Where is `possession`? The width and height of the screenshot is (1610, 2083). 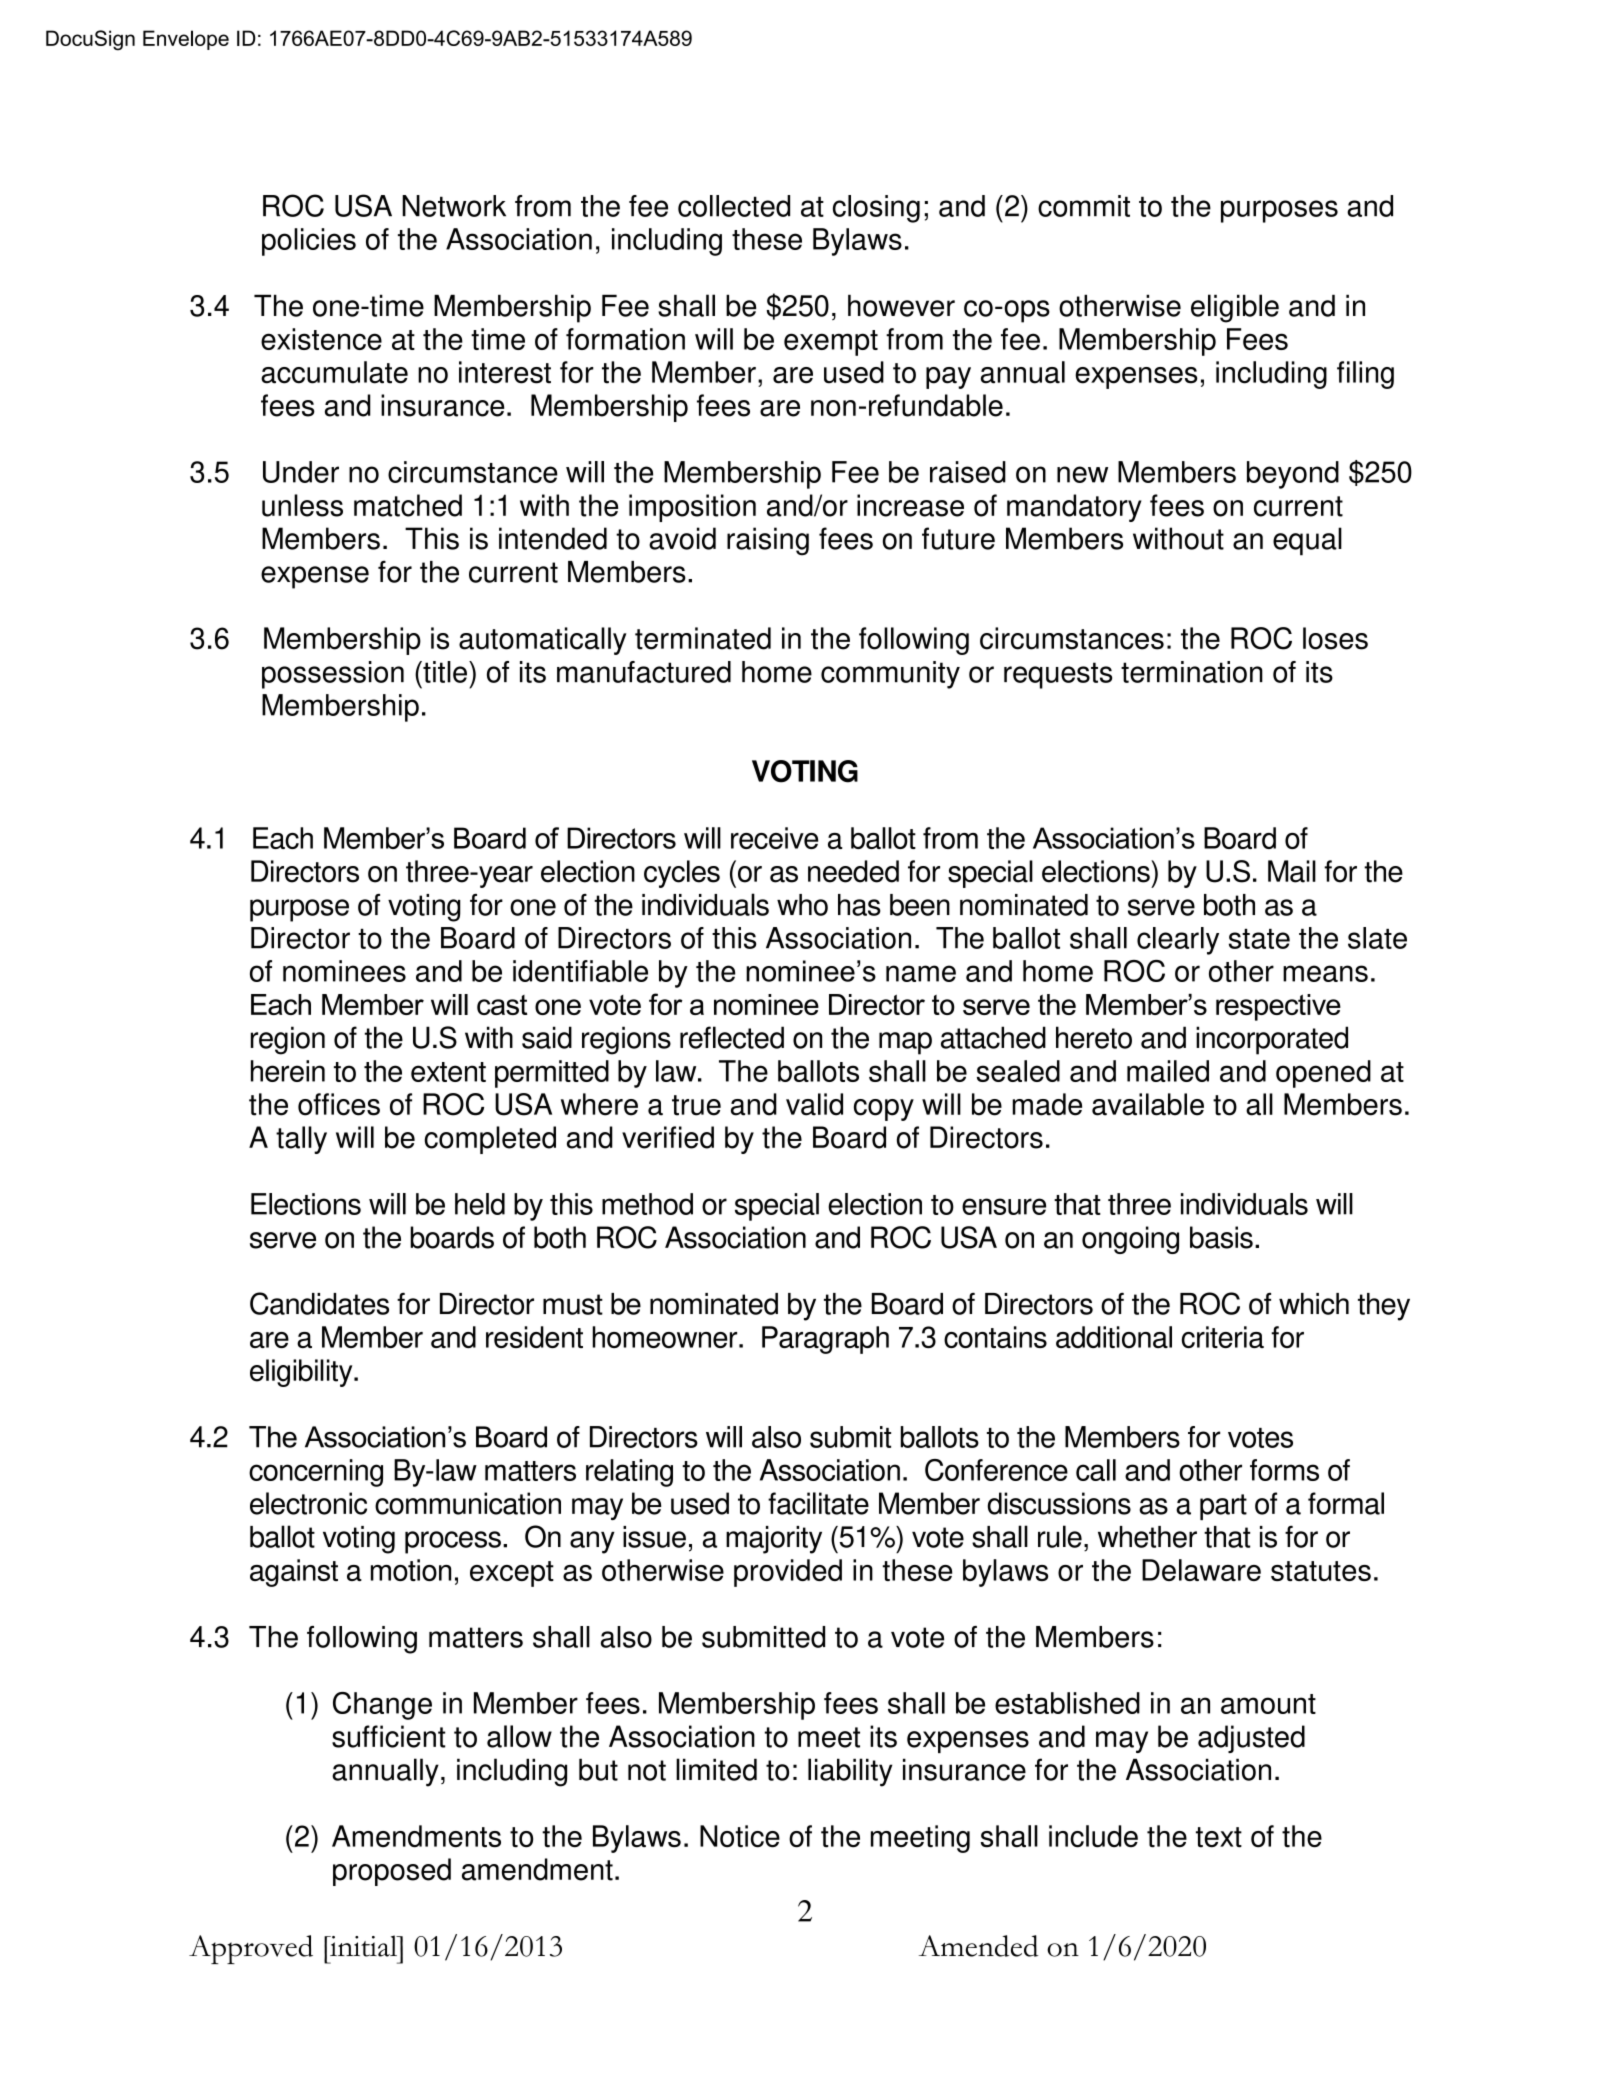
possession is located at coordinates (333, 675).
